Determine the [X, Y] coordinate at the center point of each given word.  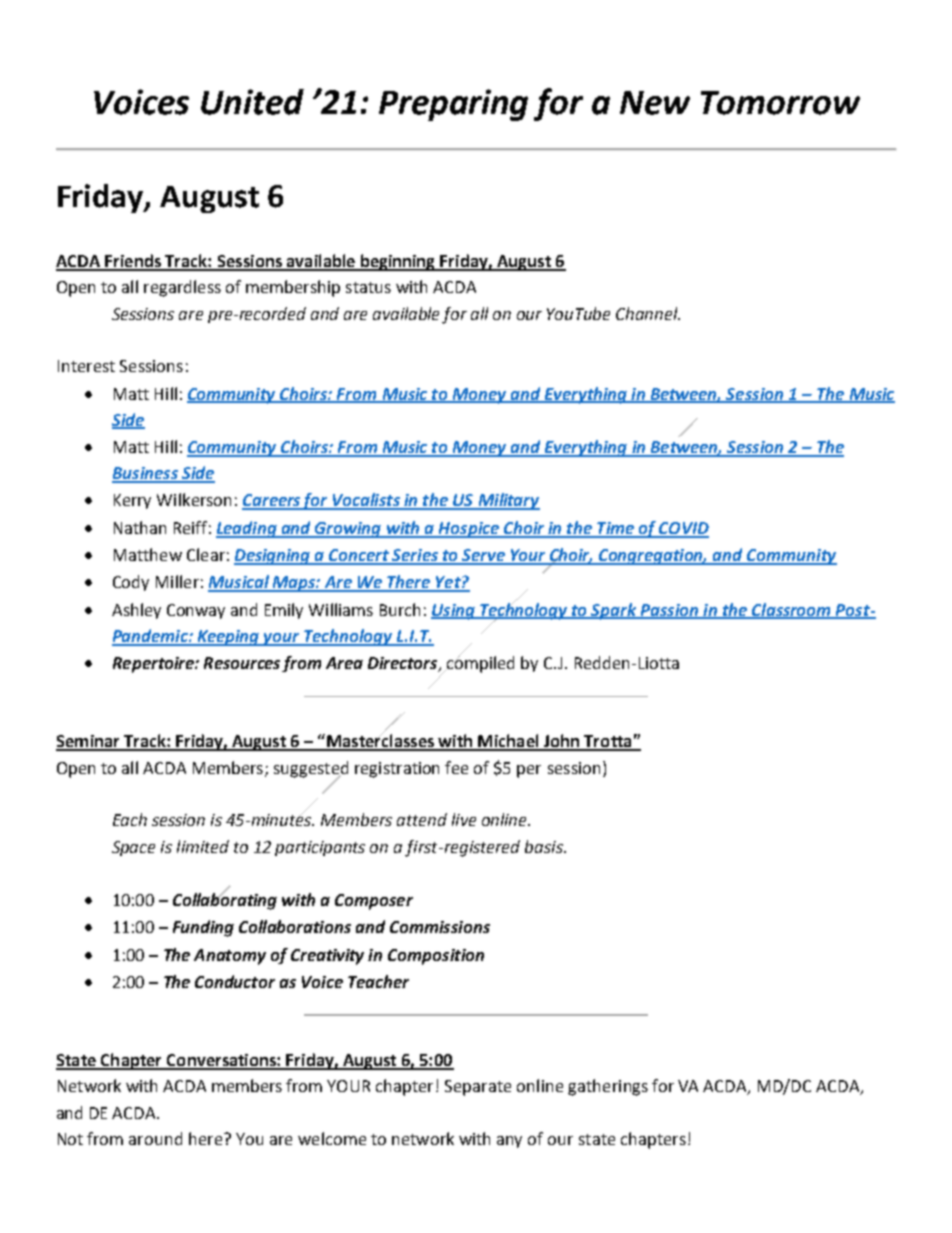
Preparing [453, 105]
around [155, 1138]
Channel [648, 313]
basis [545, 846]
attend [422, 819]
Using [454, 612]
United [252, 102]
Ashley [136, 611]
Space [133, 848]
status [368, 287]
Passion [669, 611]
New [655, 103]
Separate [478, 1088]
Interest [86, 366]
